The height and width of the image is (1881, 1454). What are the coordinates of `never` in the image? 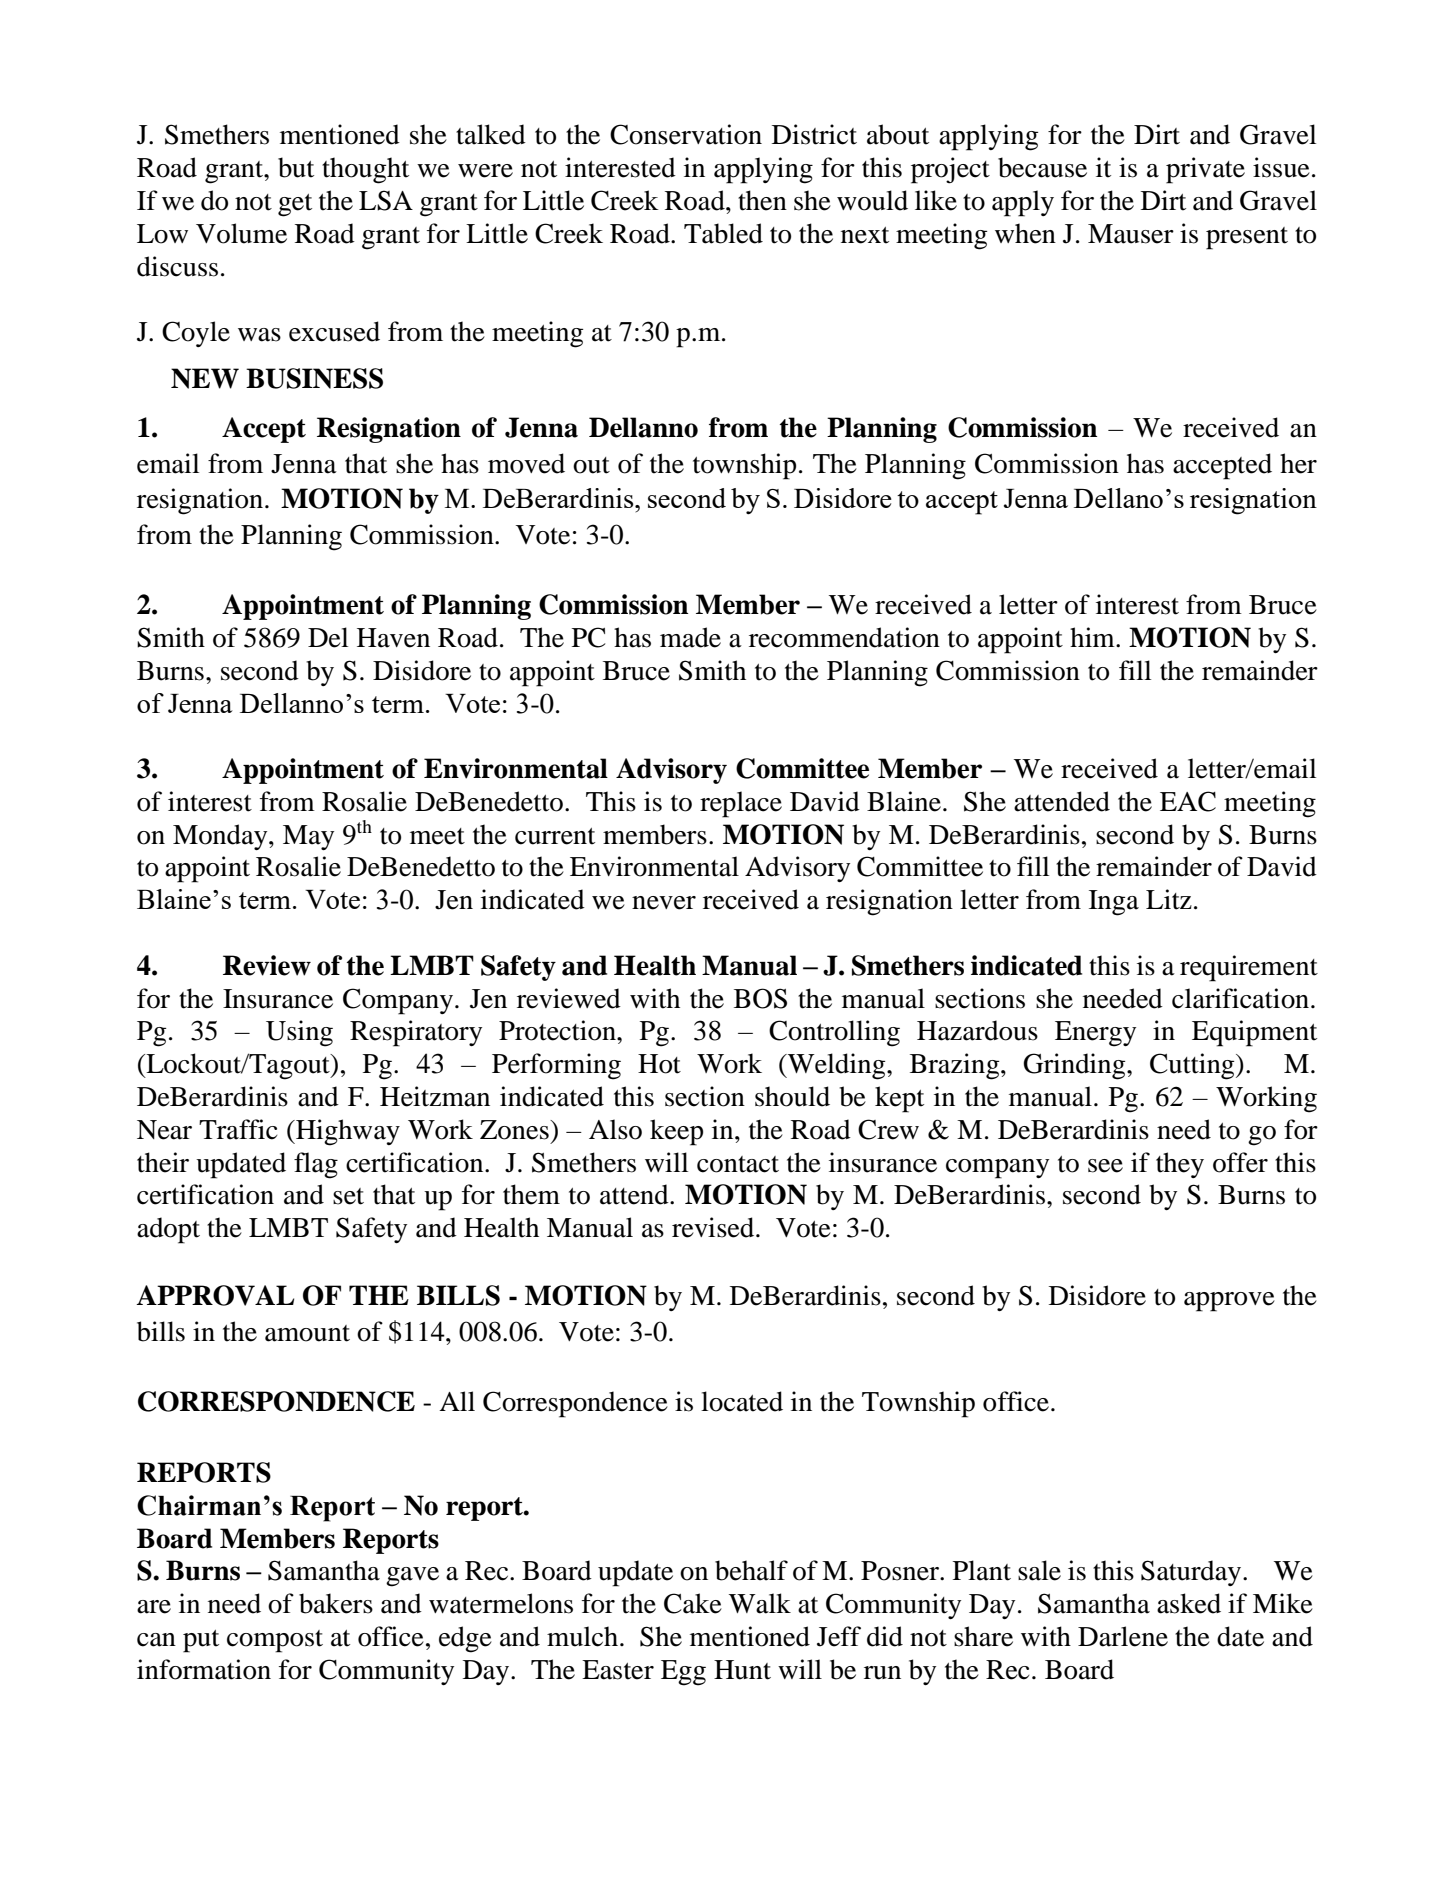 It's located at (664, 903).
